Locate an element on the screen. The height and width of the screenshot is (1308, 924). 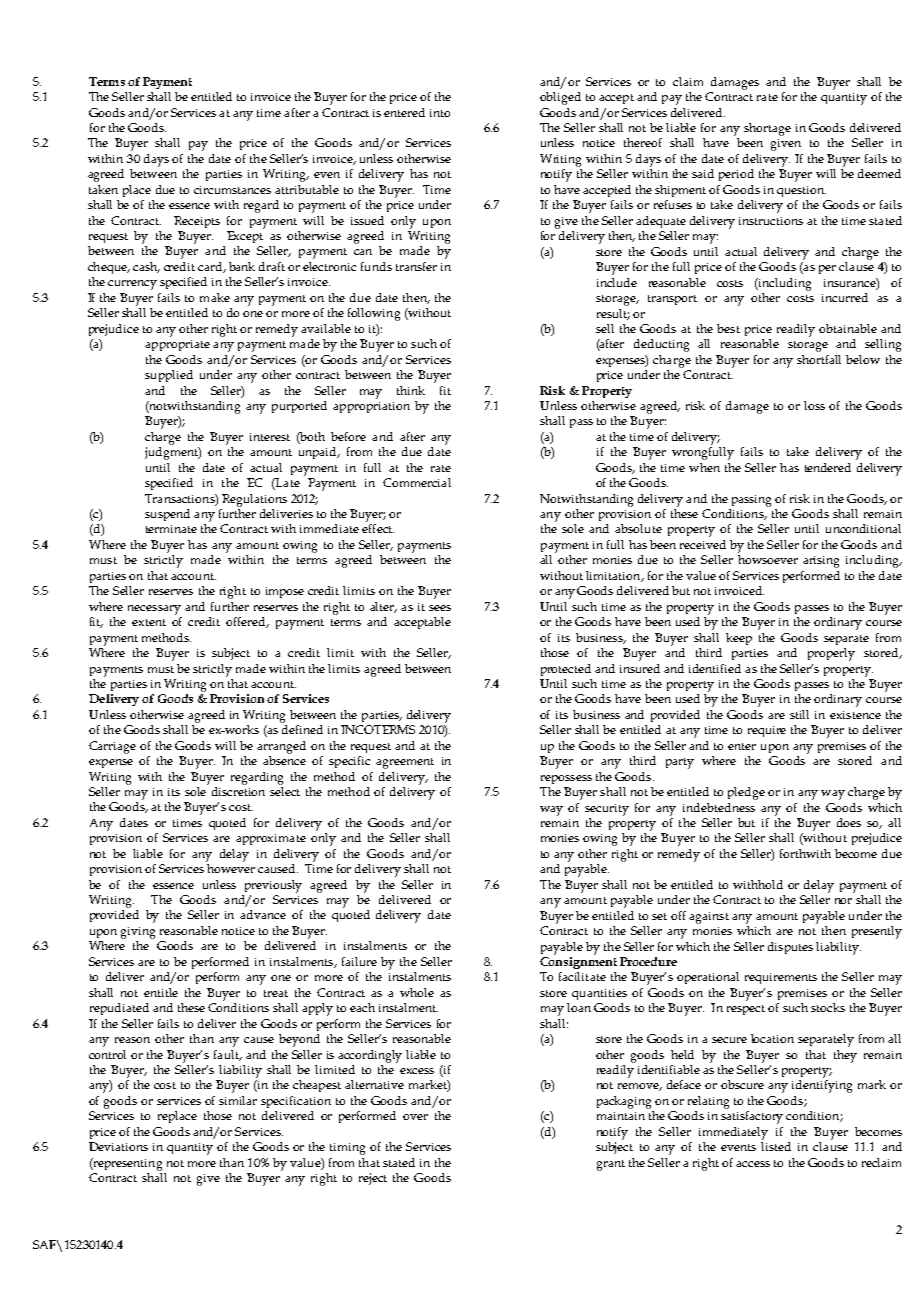
repossess is located at coordinates (566, 779).
